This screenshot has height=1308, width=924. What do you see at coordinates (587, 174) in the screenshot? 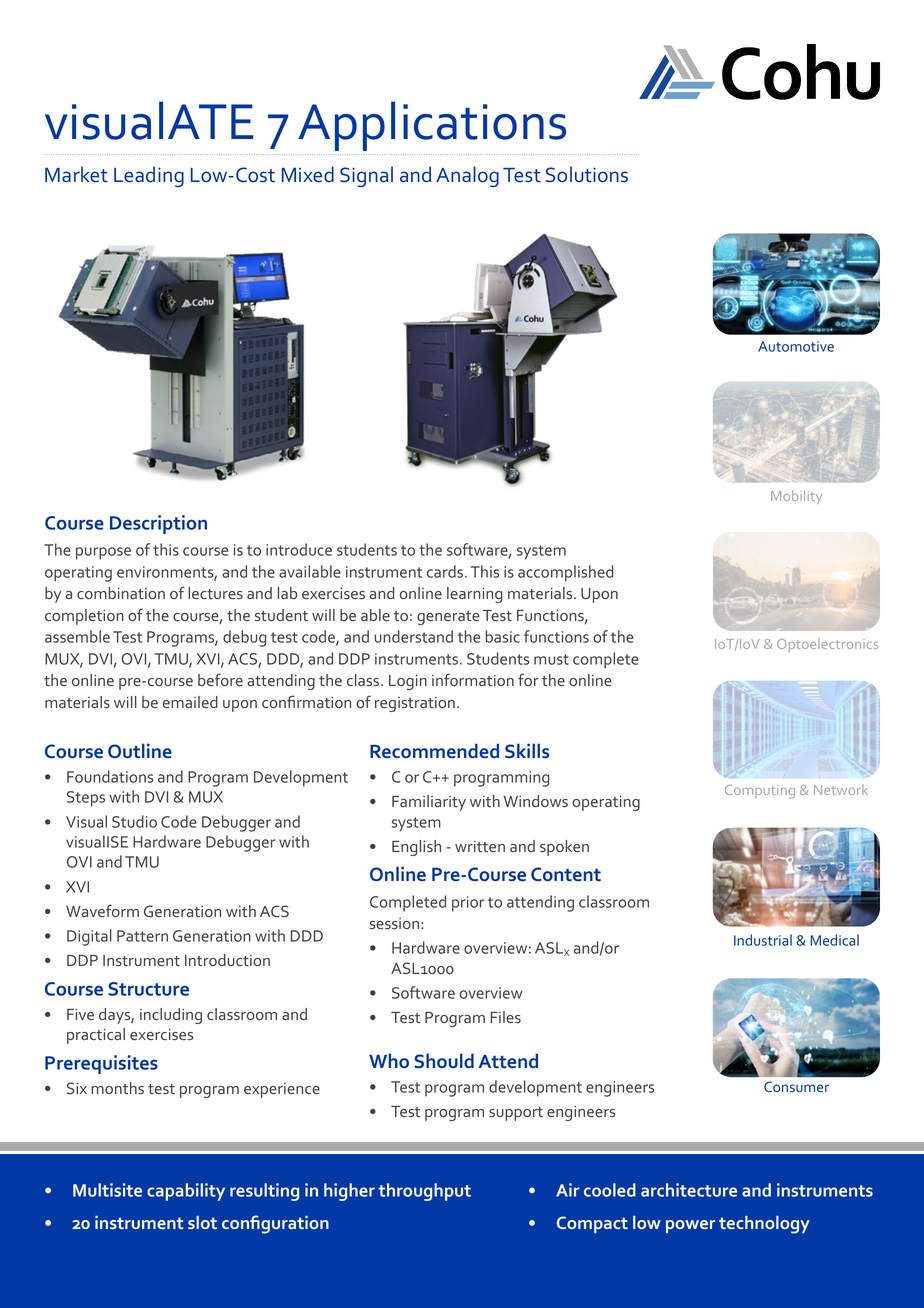
I see `Solutions` at bounding box center [587, 174].
